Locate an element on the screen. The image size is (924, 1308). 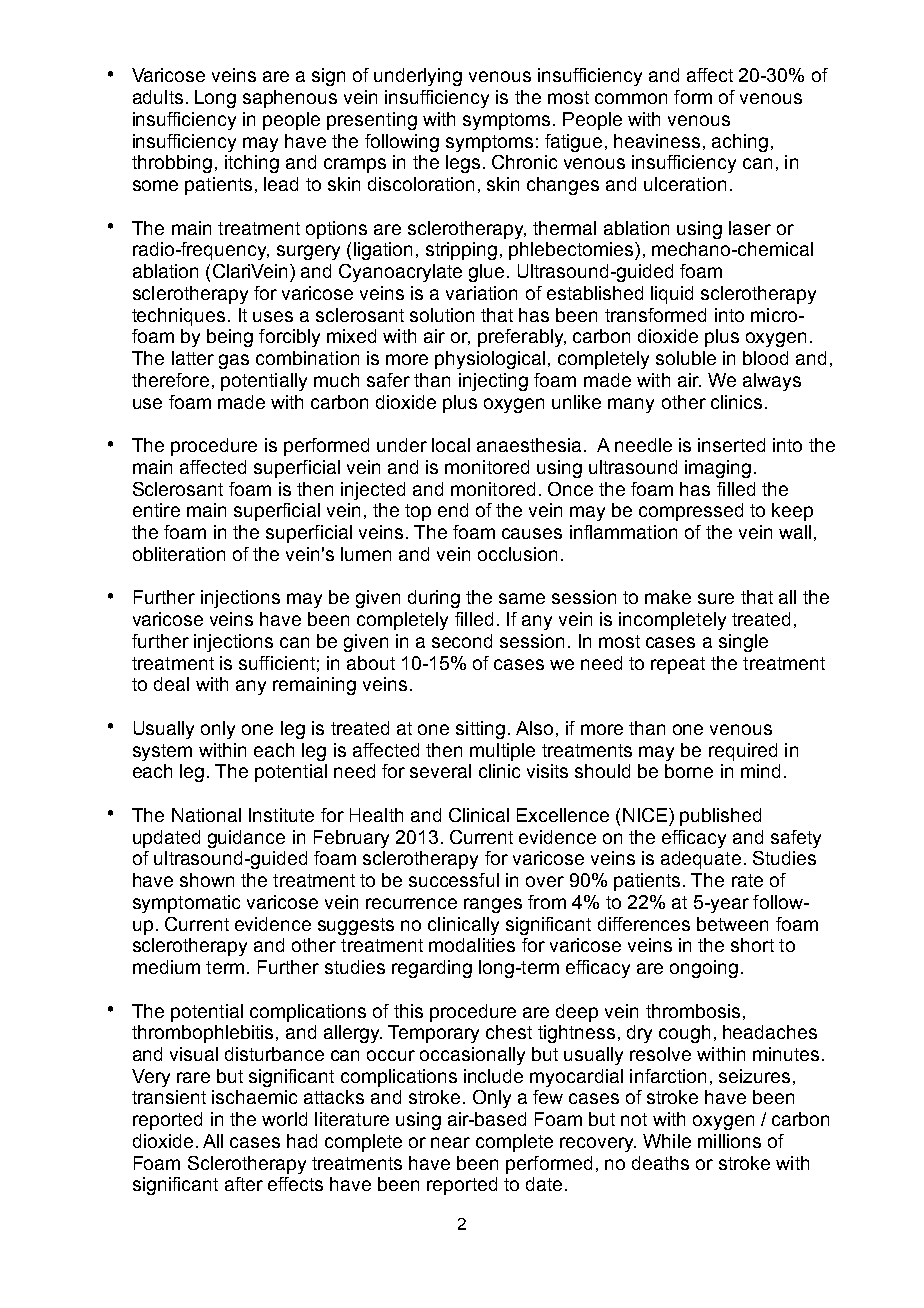
National is located at coordinates (206, 815).
